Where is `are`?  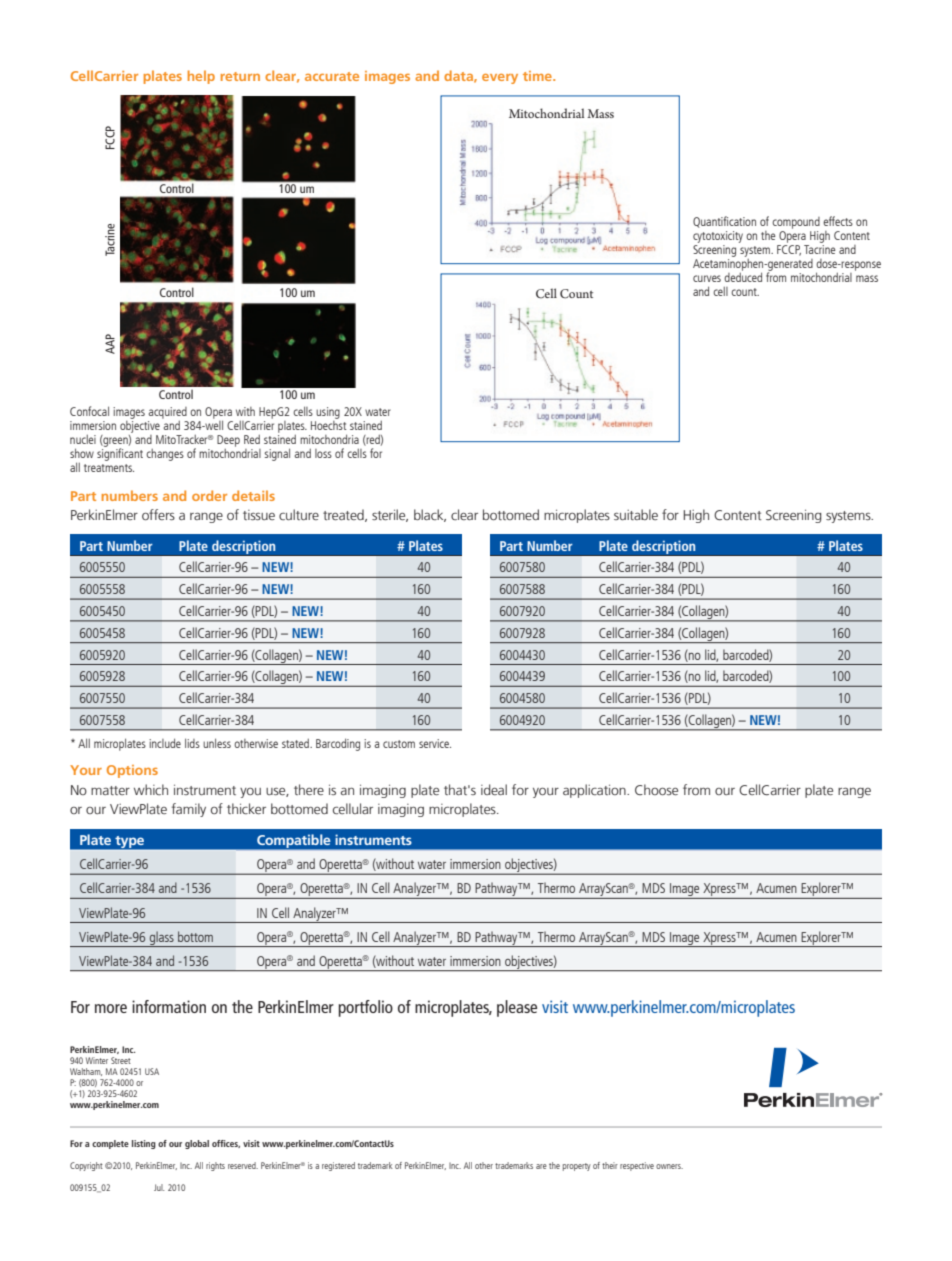
are is located at coordinates (541, 1166).
